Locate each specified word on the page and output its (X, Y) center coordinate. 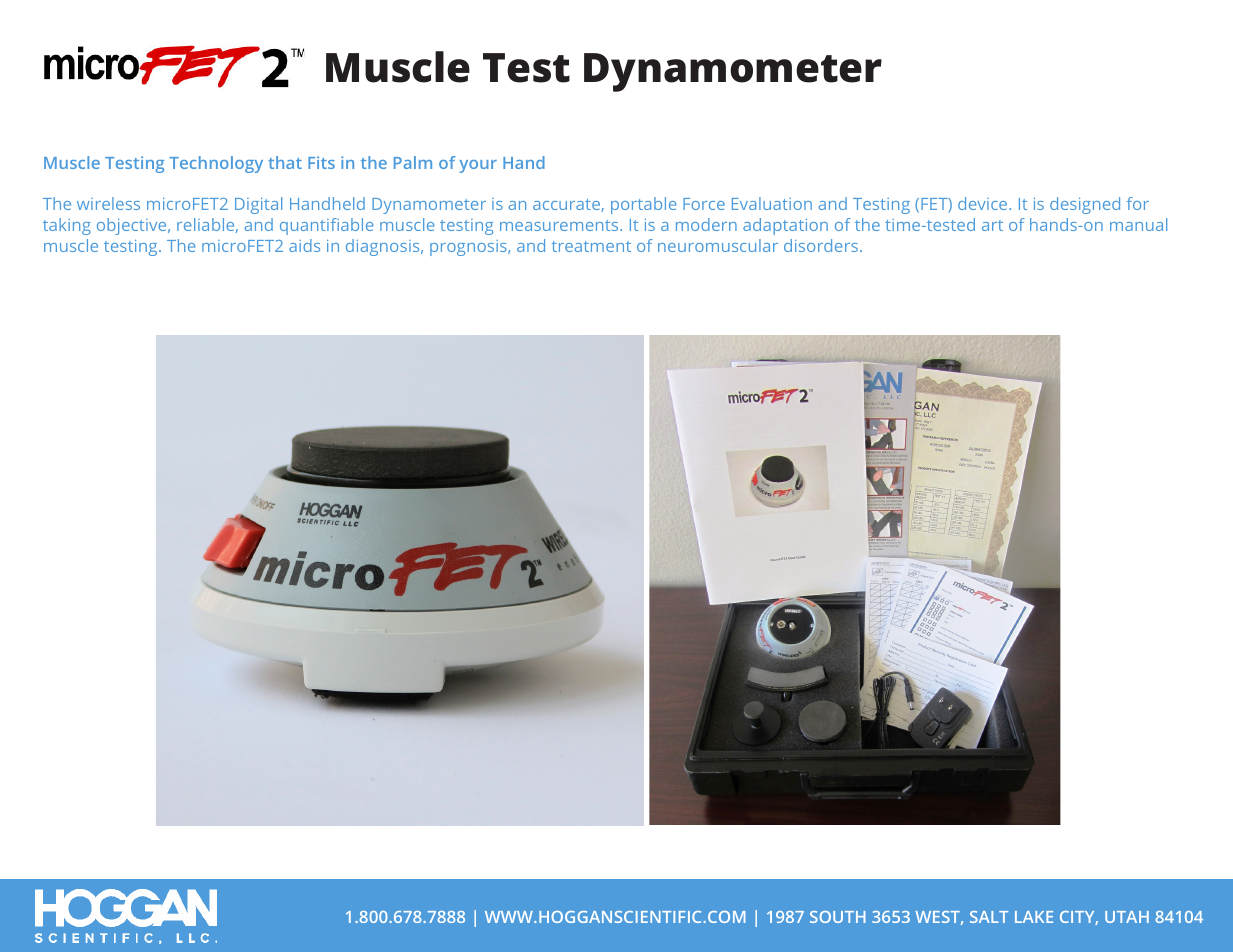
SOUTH (838, 917)
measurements (560, 225)
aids (304, 245)
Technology (216, 164)
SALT (989, 917)
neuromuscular (718, 245)
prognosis (469, 248)
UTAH (1127, 917)
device (984, 203)
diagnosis (384, 247)
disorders (821, 245)
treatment (591, 246)
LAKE (1034, 917)
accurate (567, 205)
